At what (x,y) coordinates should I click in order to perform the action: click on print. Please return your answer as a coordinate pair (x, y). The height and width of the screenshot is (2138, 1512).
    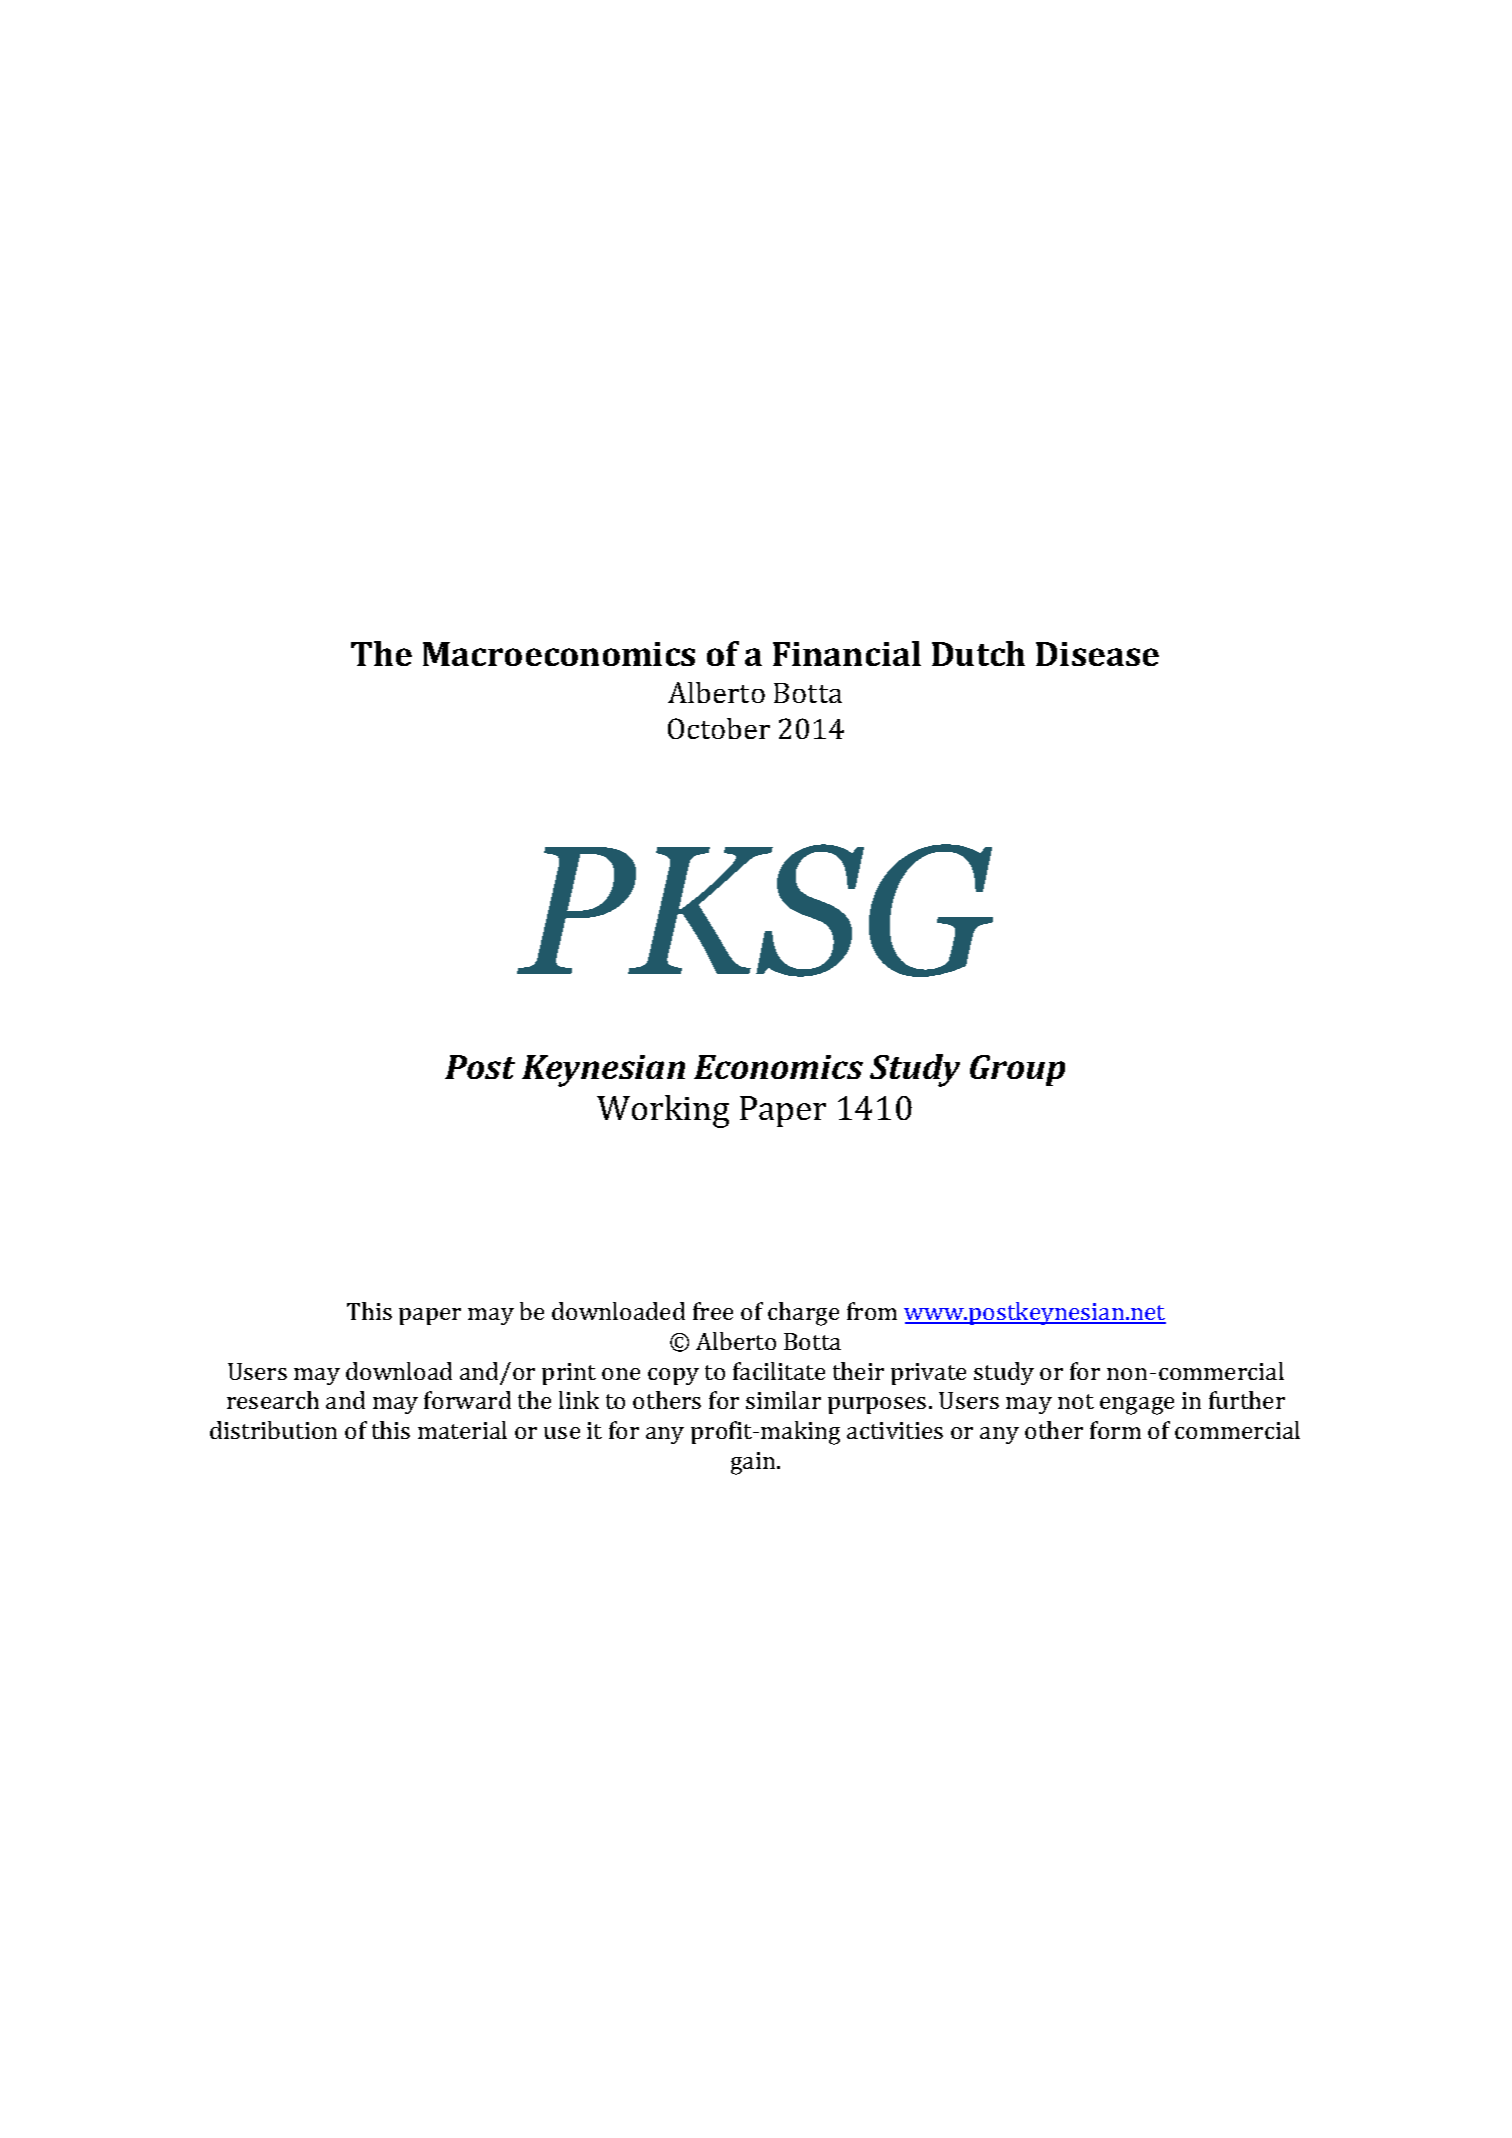
    Looking at the image, I should click on (569, 1374).
